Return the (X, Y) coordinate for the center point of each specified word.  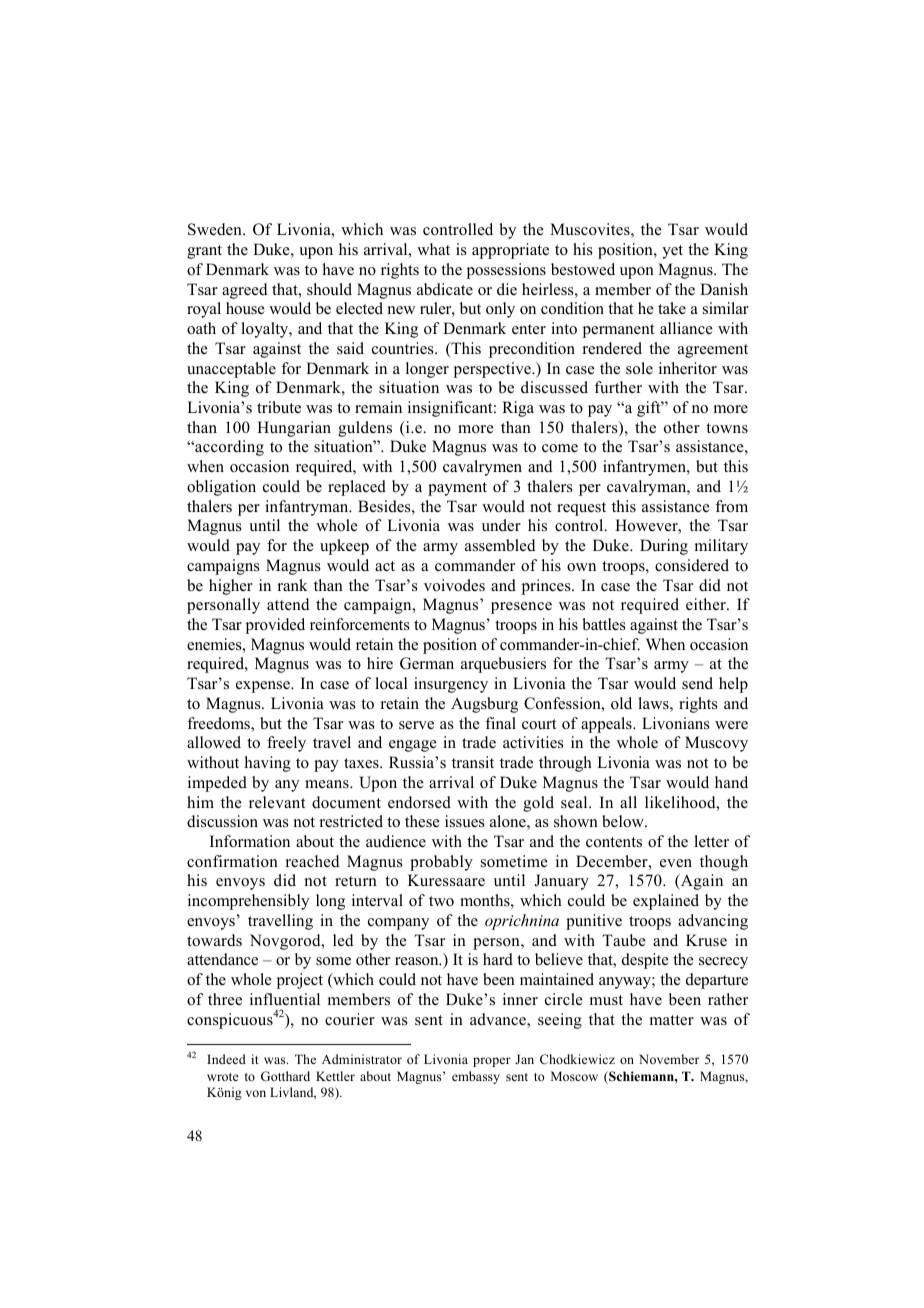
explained (666, 902)
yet (672, 252)
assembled (500, 545)
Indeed (226, 1059)
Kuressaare (446, 880)
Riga (518, 409)
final (500, 723)
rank (292, 585)
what (433, 249)
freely (286, 744)
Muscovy (716, 744)
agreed (245, 291)
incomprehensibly (248, 902)
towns (727, 428)
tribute (279, 407)
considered (692, 565)
